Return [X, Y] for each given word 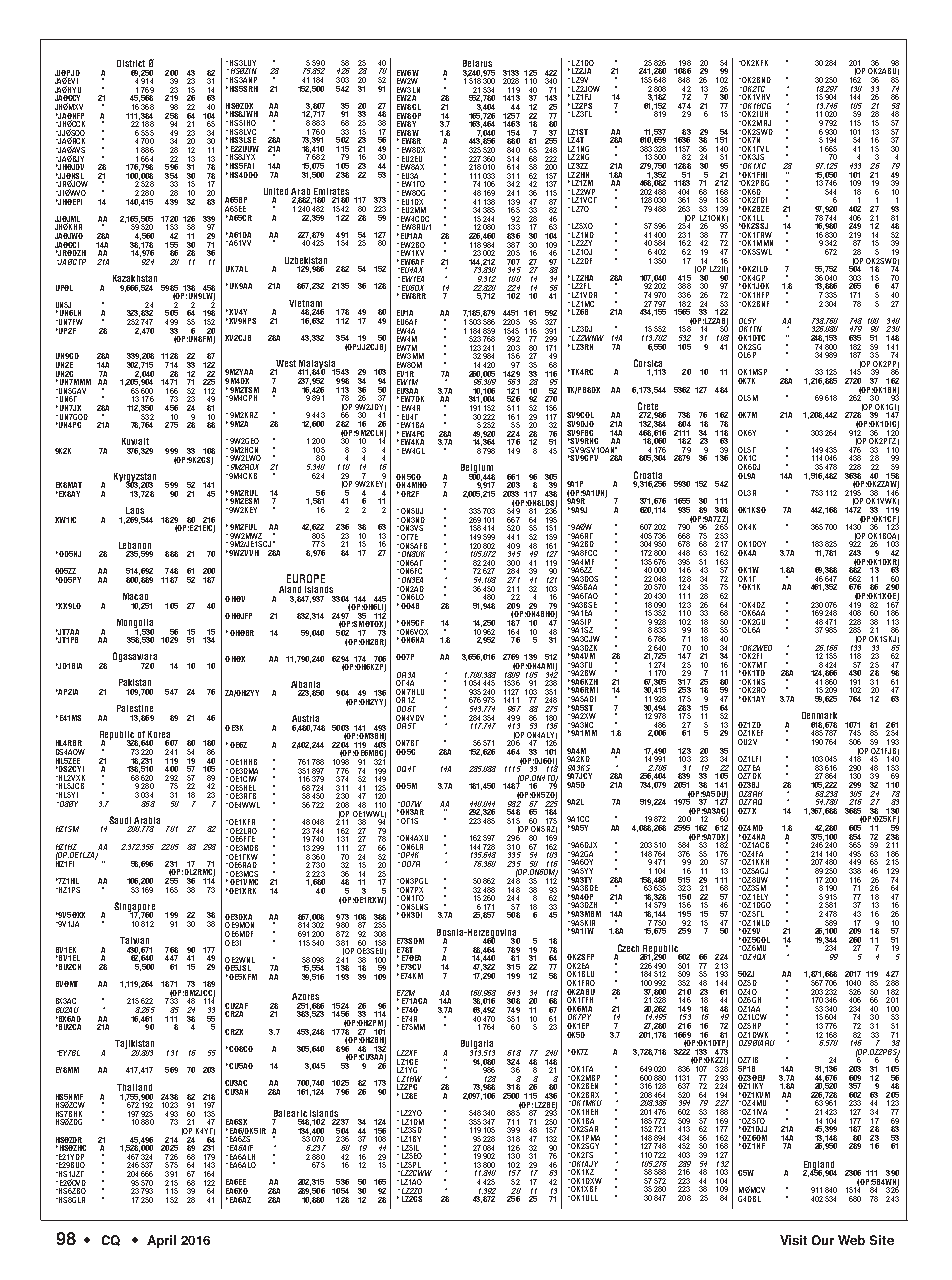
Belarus [477, 63]
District [131, 63]
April [161, 1241]
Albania [305, 684]
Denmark [819, 715]
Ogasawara [135, 658]
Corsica [648, 363]
